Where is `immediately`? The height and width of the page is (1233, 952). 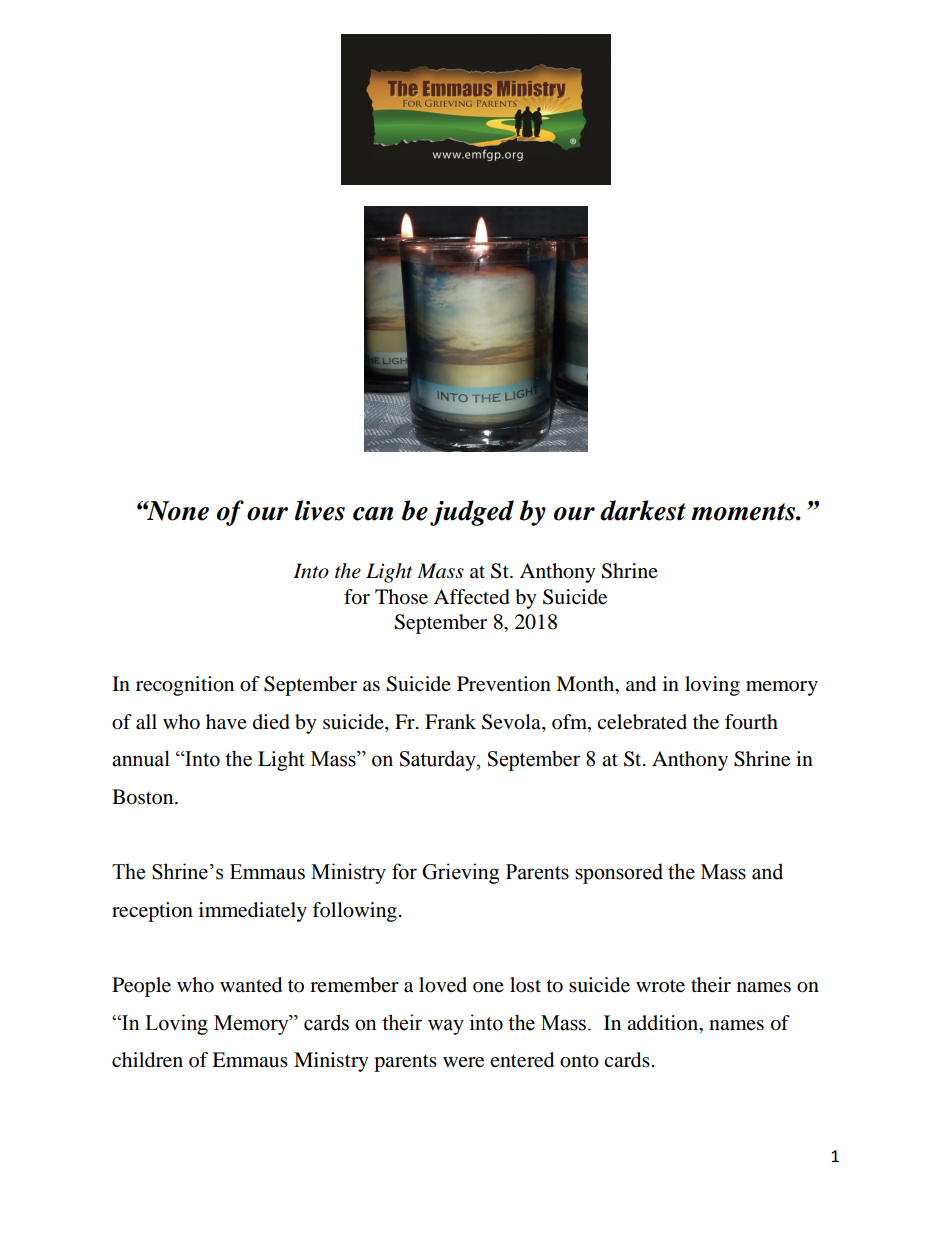 immediately is located at coordinates (253, 912).
